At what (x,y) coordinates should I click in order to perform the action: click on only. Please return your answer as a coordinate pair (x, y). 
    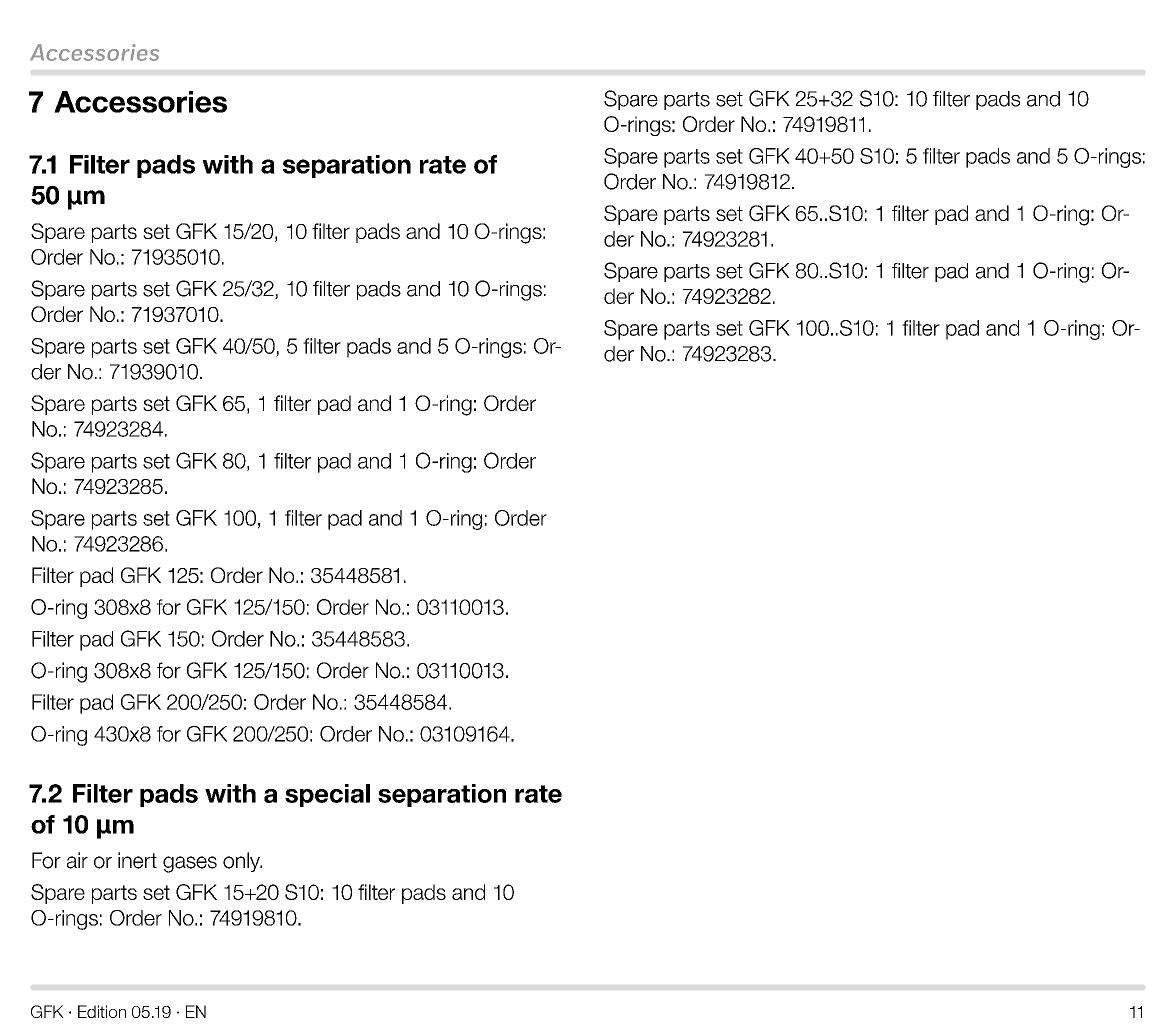
    Looking at the image, I should click on (242, 862).
